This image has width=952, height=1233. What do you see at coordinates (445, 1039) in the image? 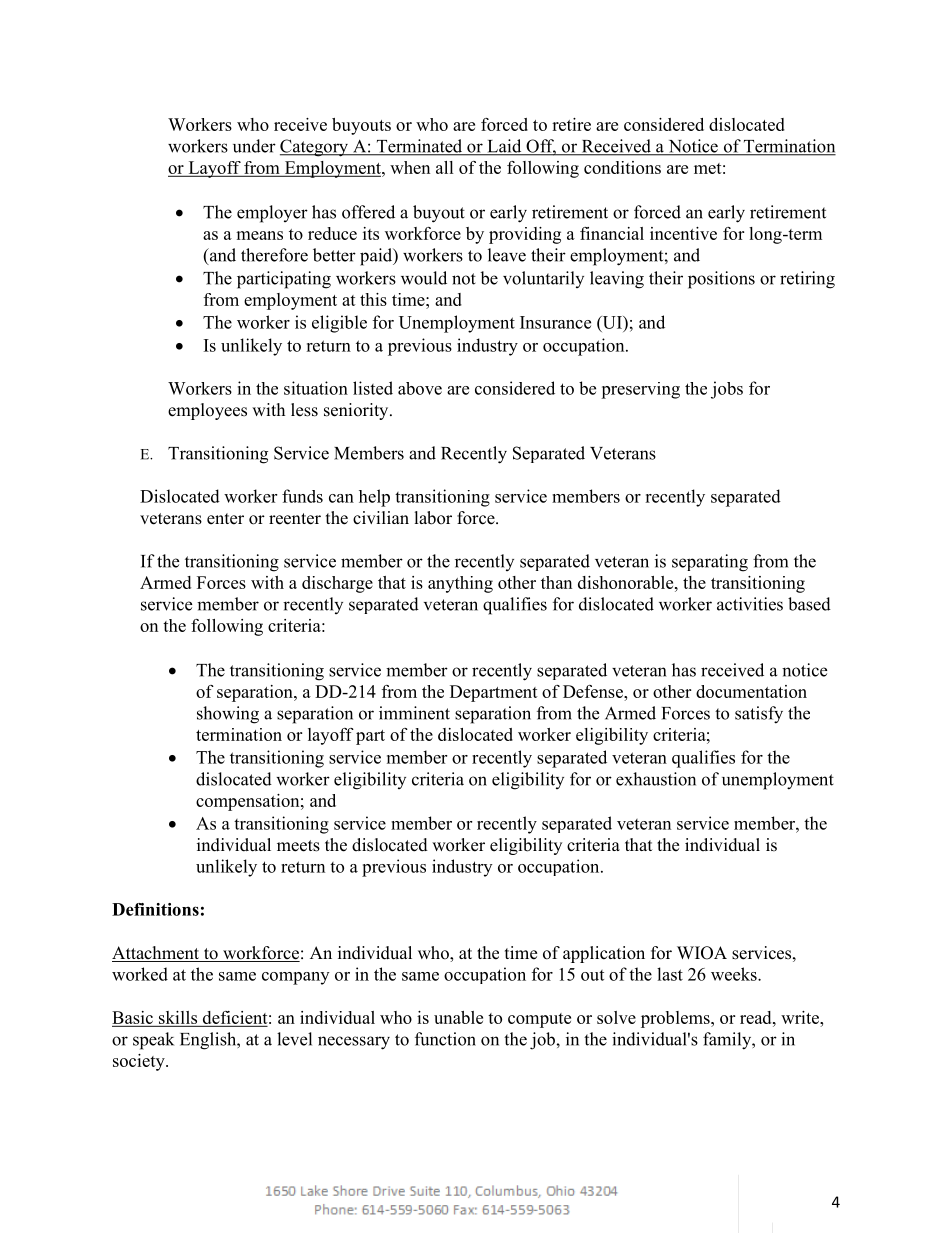
I see `function` at bounding box center [445, 1039].
